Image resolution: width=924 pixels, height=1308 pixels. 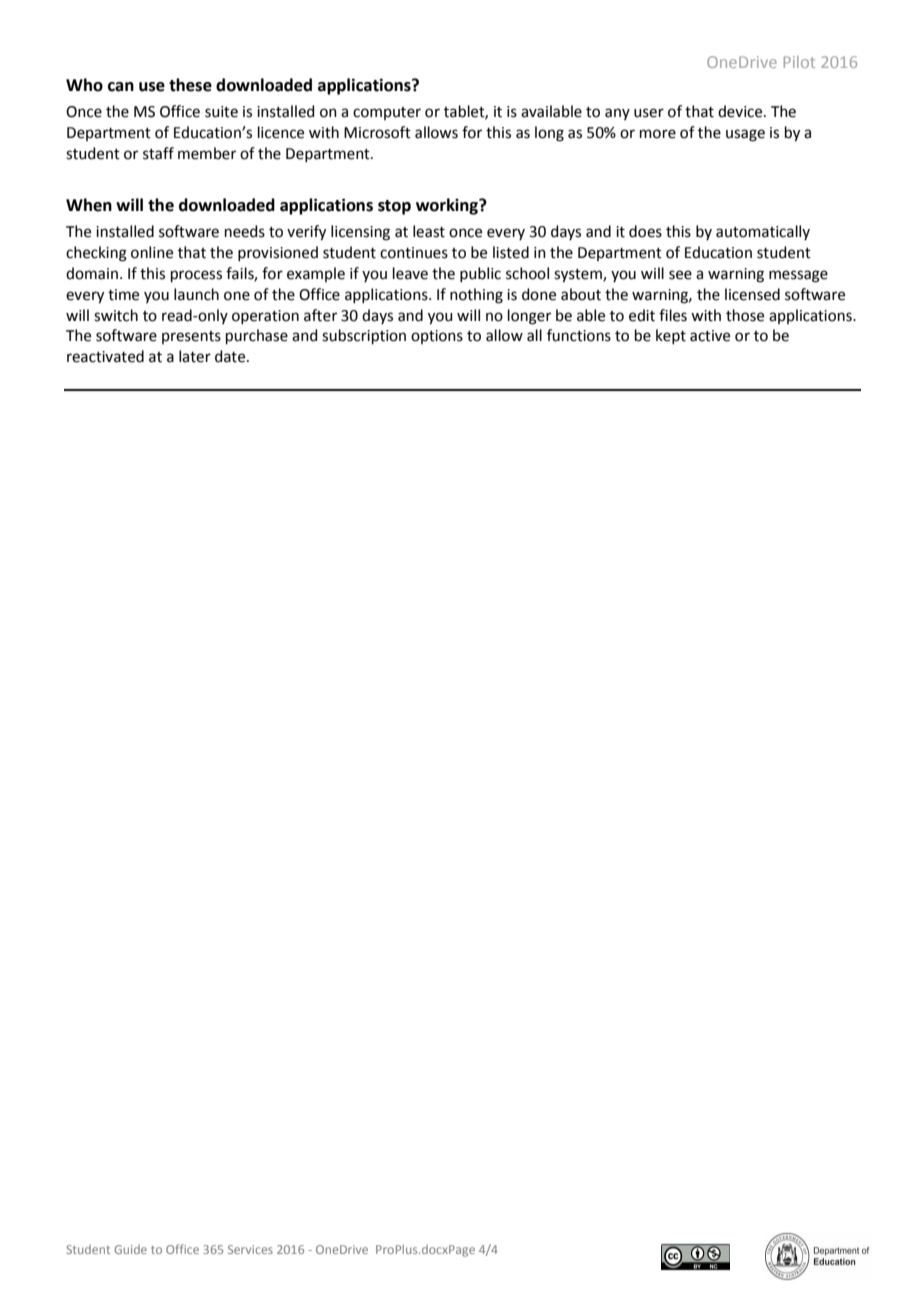 What do you see at coordinates (195, 356) in the screenshot?
I see `later` at bounding box center [195, 356].
